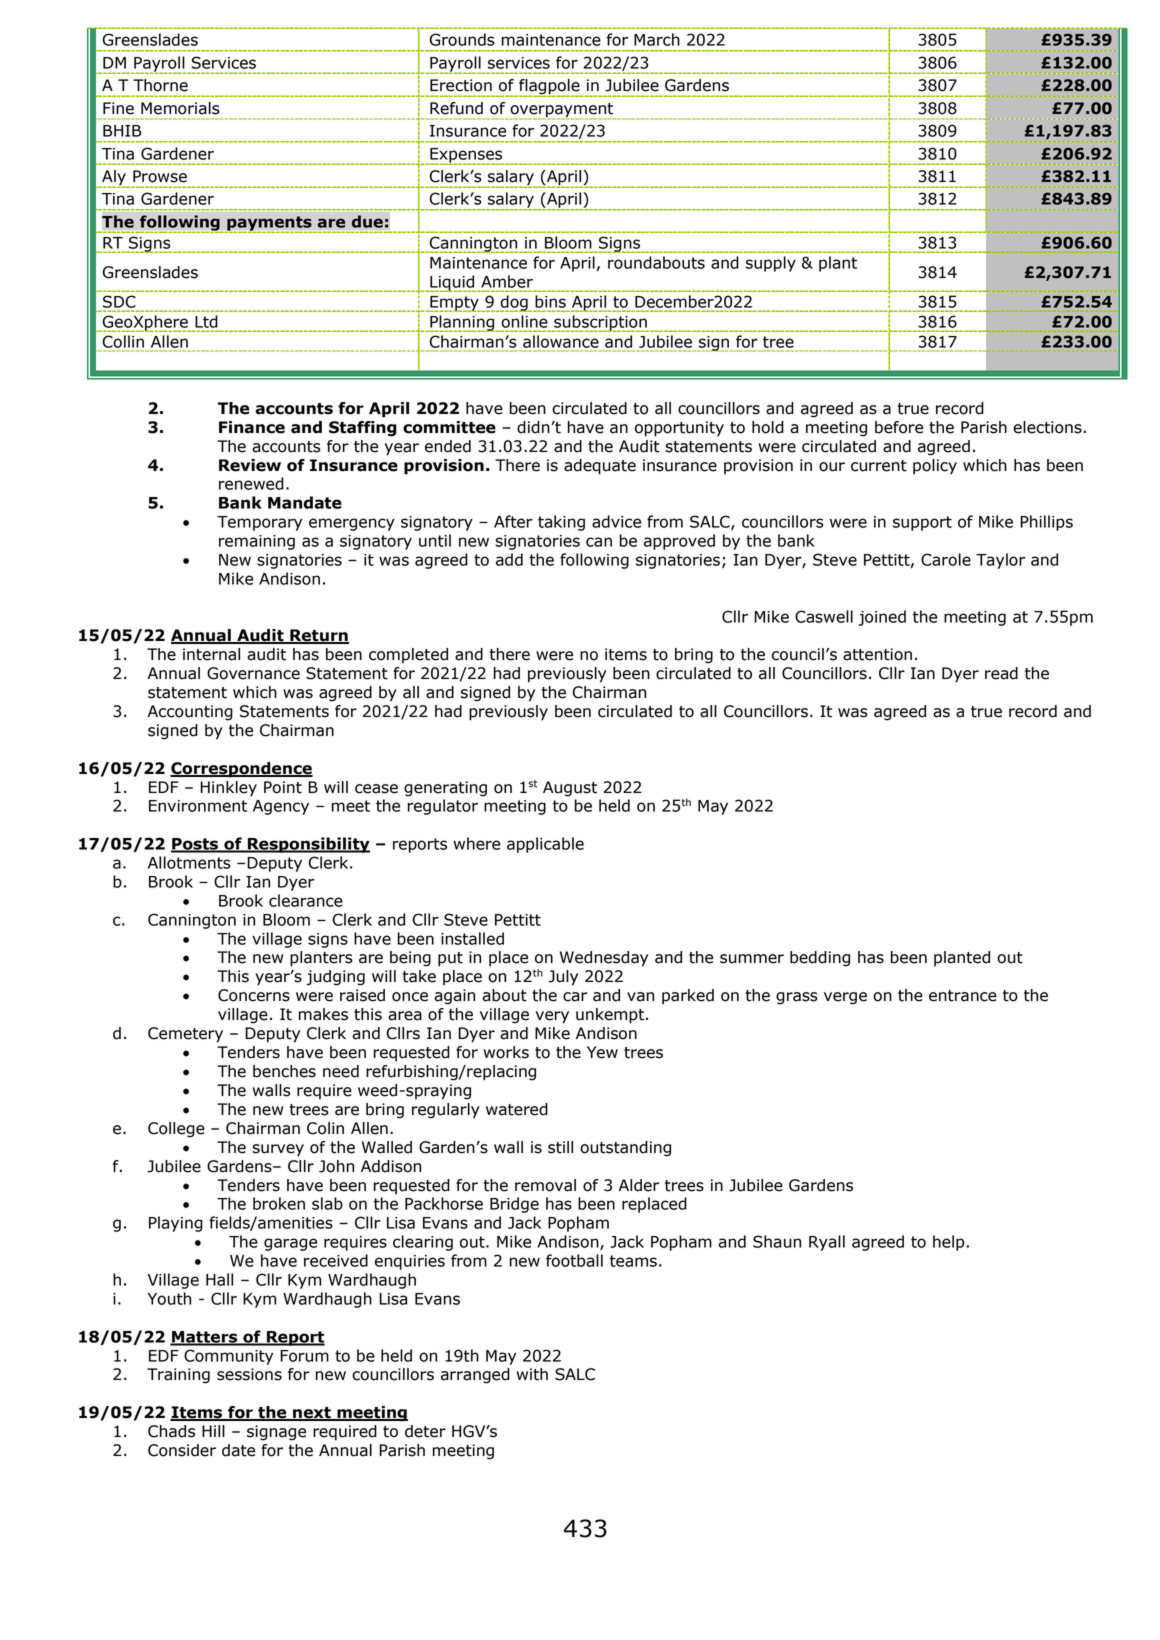 The height and width of the page is (1640, 1160). I want to click on Memorials, so click(180, 108).
